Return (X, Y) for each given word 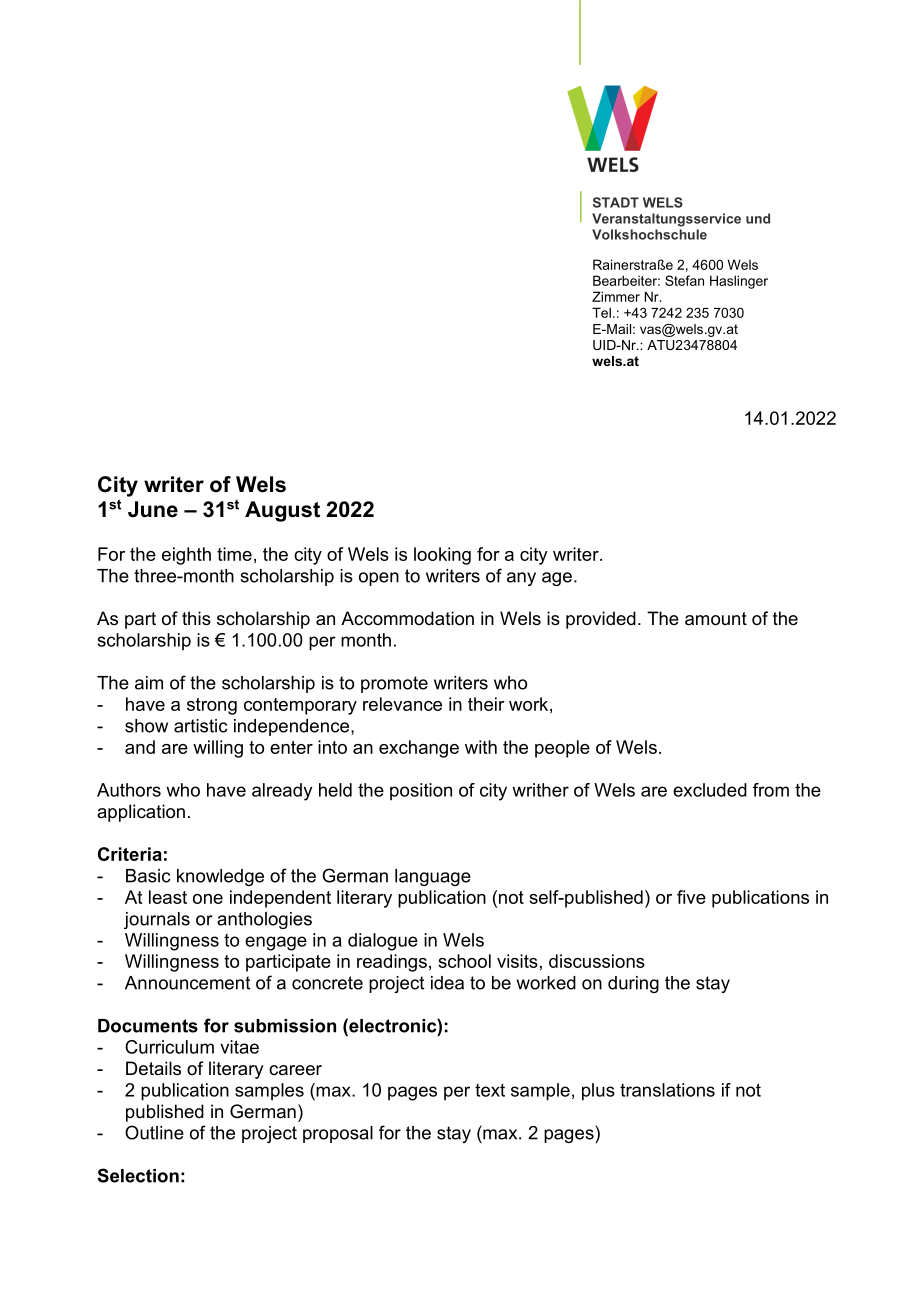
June (153, 509)
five (691, 897)
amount (716, 619)
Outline (154, 1132)
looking (442, 556)
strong (212, 706)
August (282, 511)
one (208, 899)
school (464, 961)
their (486, 704)
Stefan (684, 280)
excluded (710, 790)
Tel (601, 312)
